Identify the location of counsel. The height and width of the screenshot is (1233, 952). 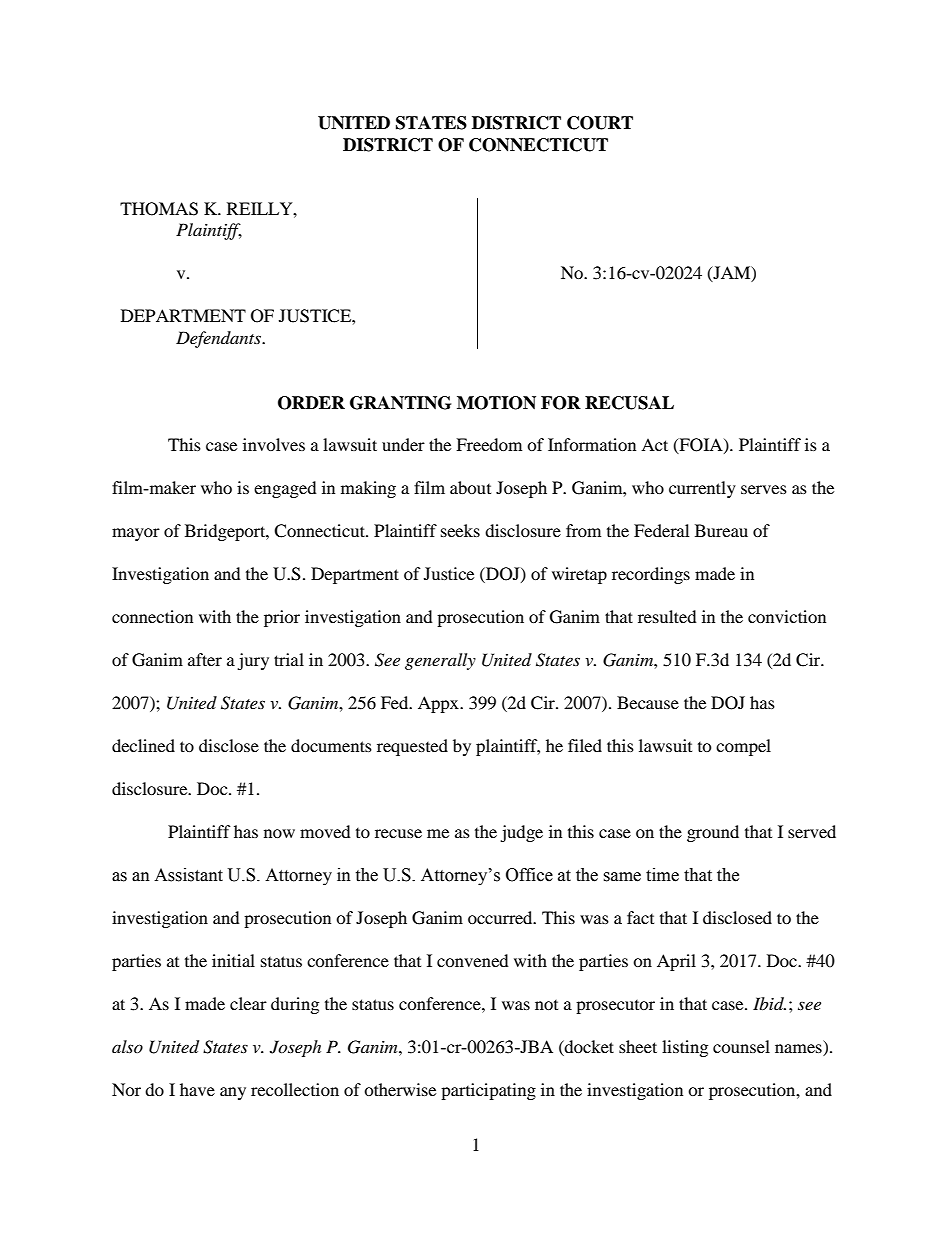
(741, 1046).
